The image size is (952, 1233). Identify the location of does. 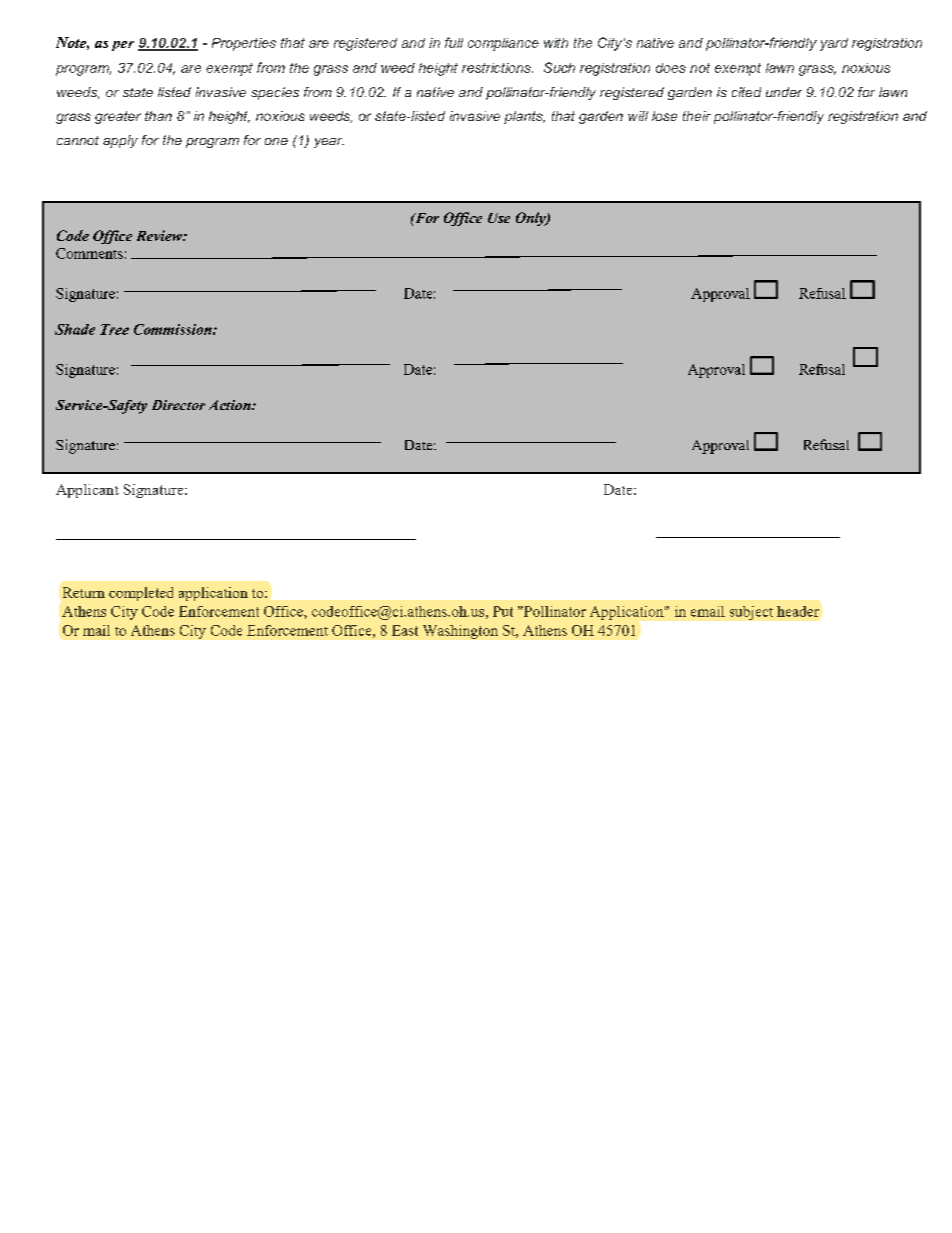
(671, 68).
